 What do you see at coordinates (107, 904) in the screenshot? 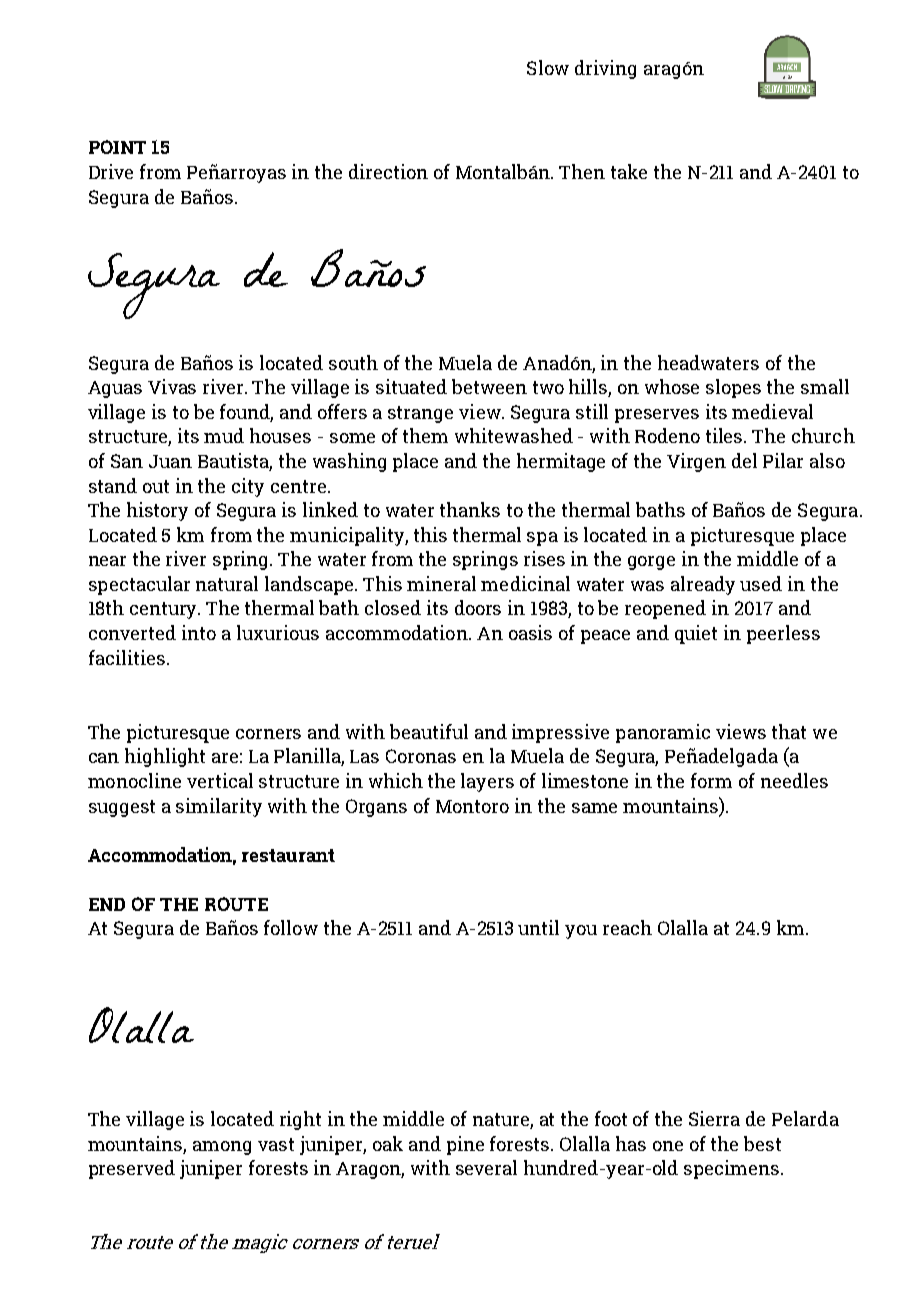
I see `END` at bounding box center [107, 904].
